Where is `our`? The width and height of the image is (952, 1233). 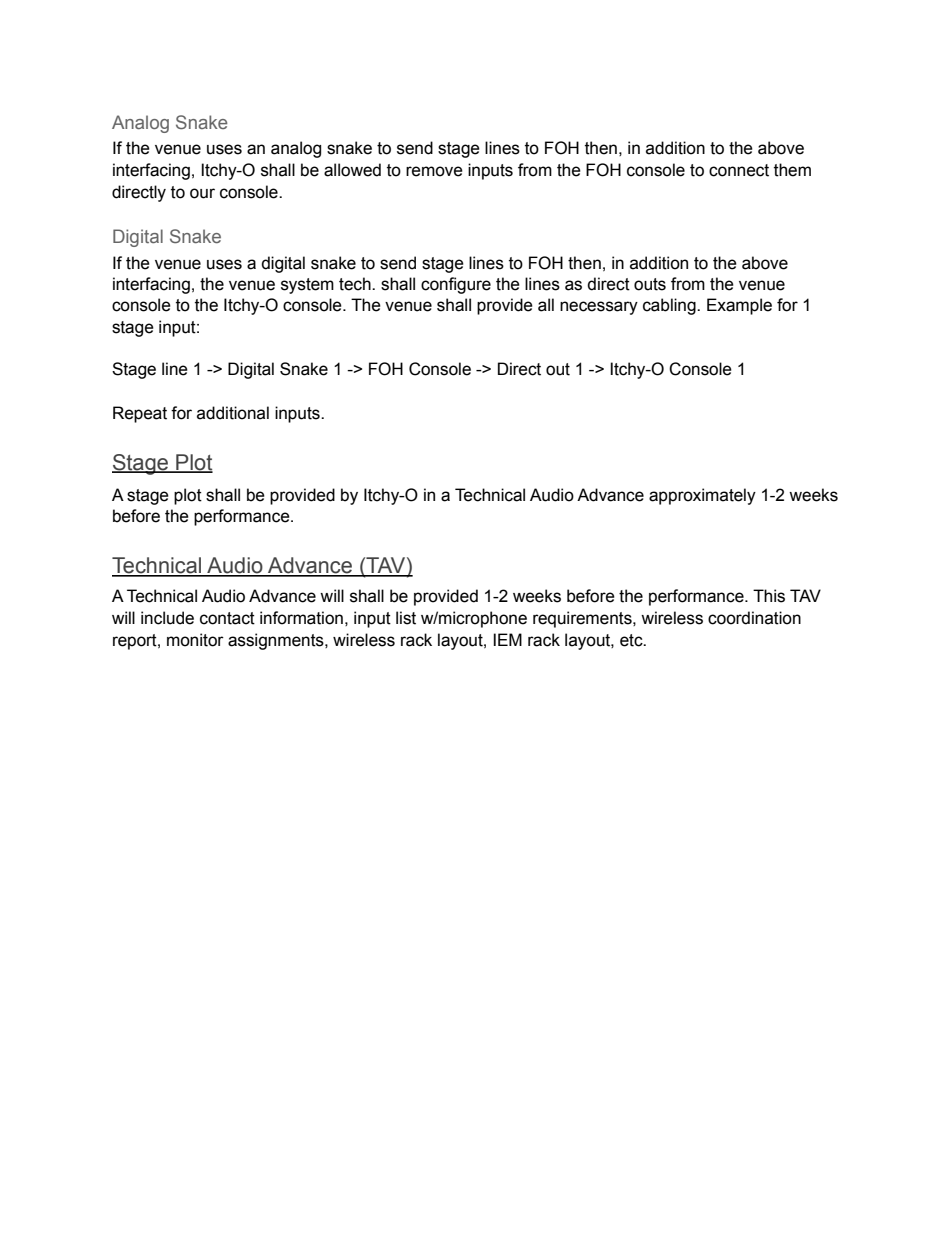 our is located at coordinates (202, 193).
